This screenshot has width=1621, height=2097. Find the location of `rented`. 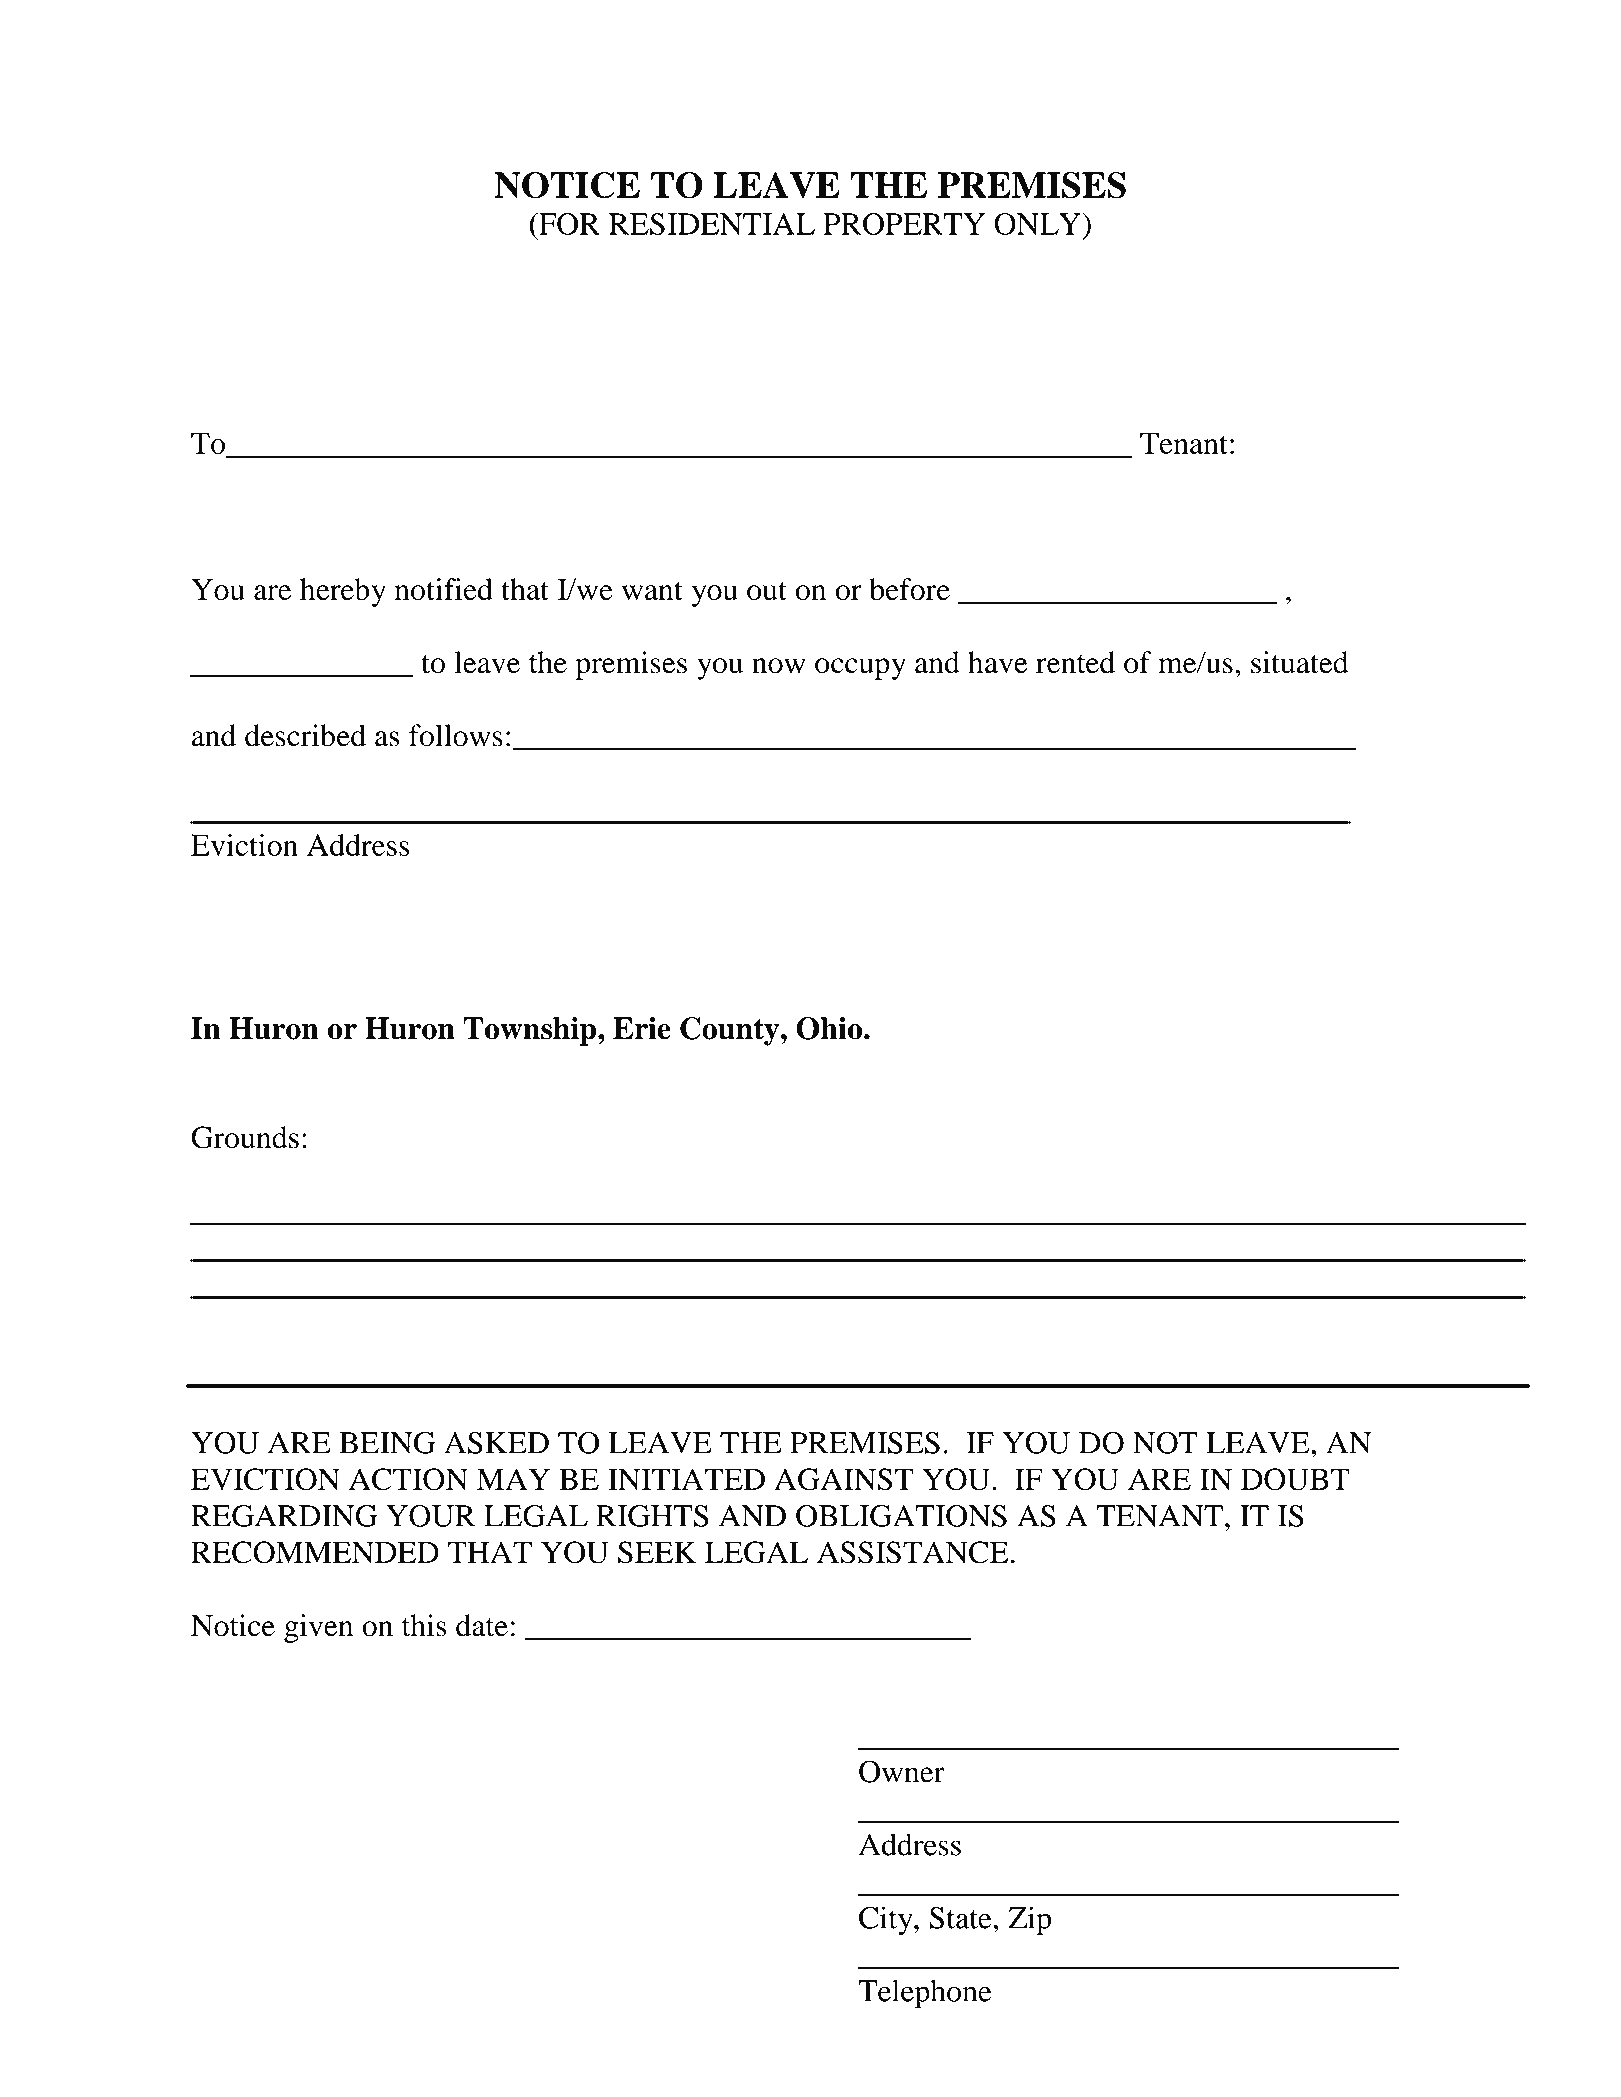

rented is located at coordinates (1075, 662).
